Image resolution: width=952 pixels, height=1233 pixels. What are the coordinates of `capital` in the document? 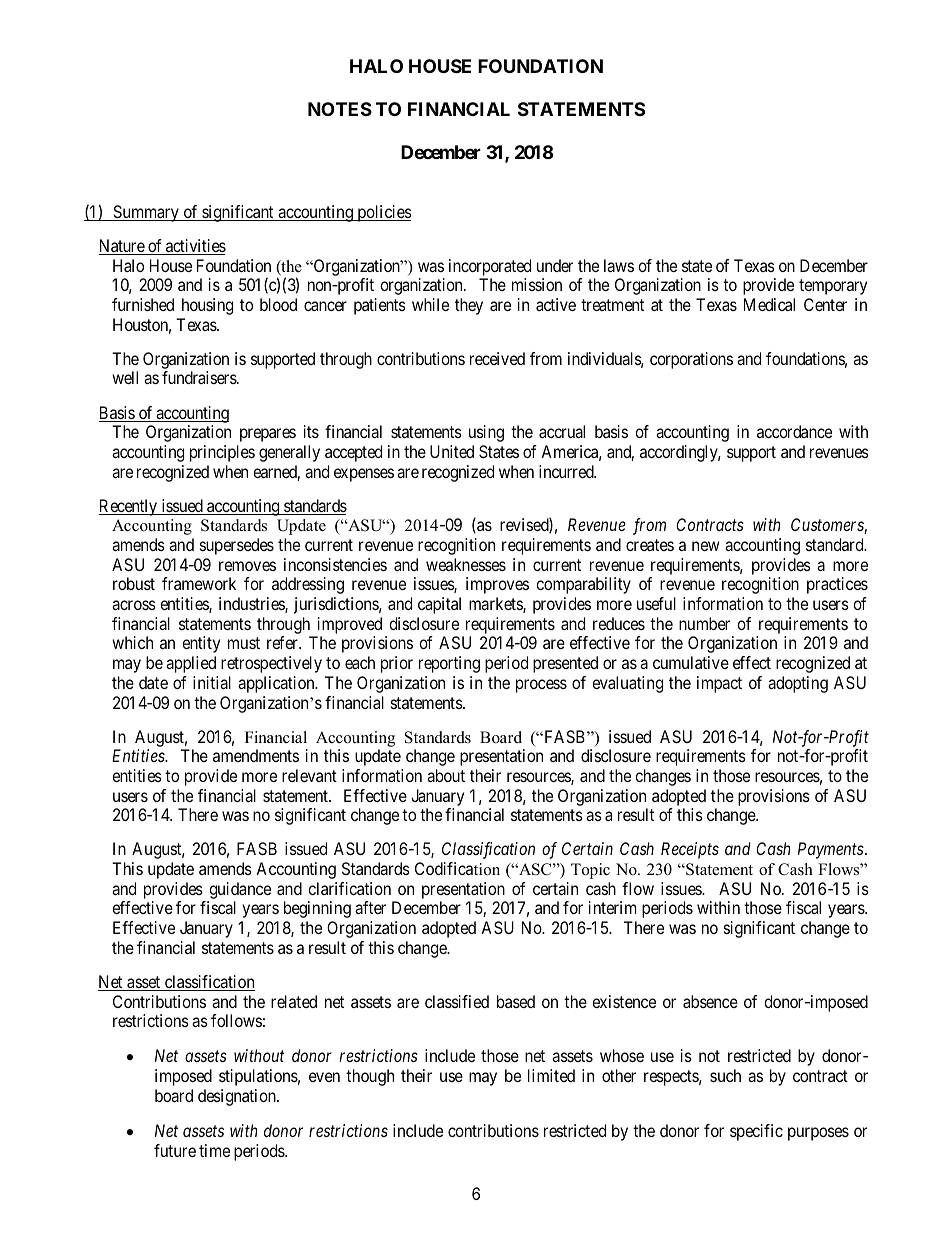 It's located at (439, 605).
